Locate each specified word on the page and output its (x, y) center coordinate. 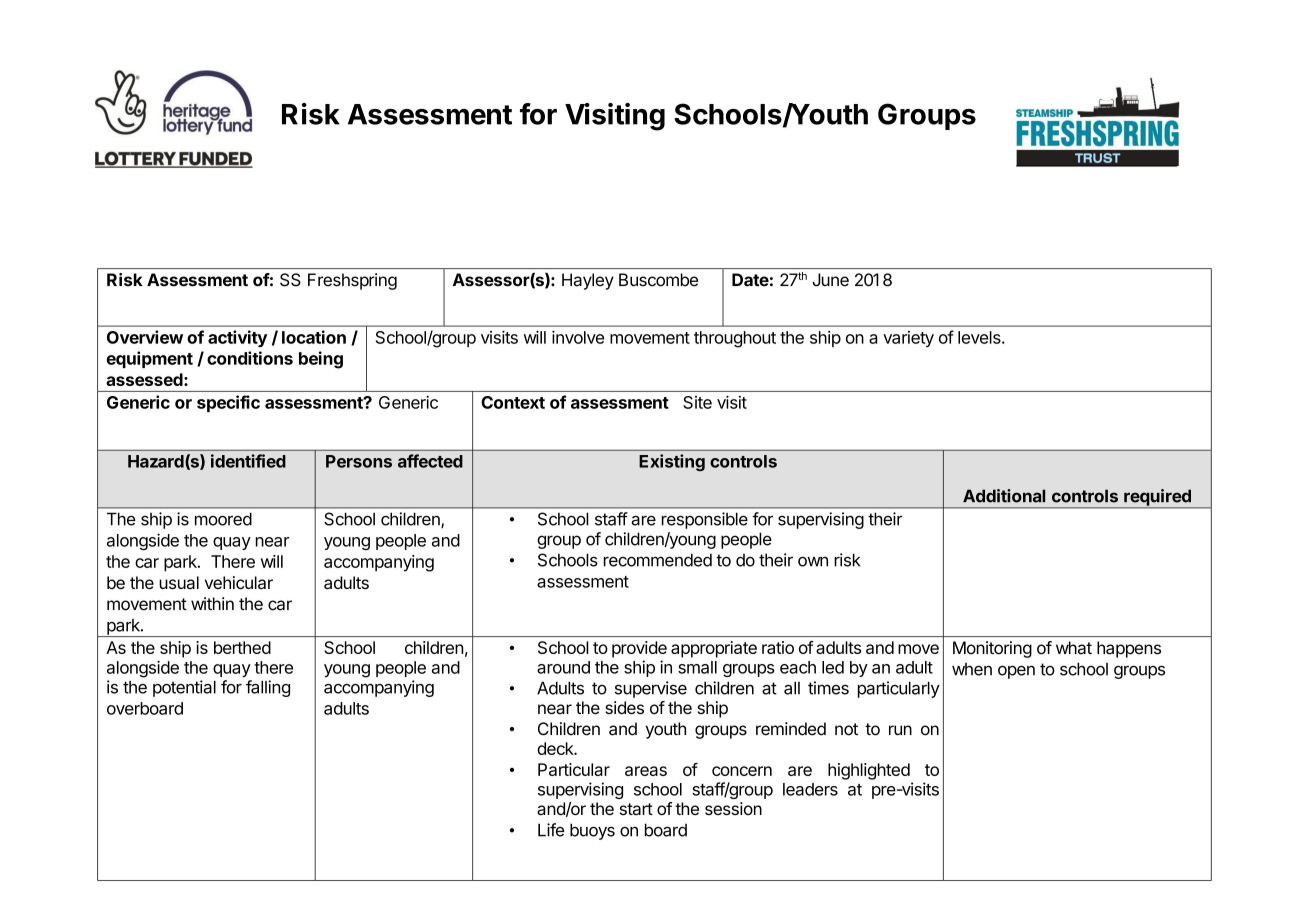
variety (908, 339)
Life (551, 830)
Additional (1004, 496)
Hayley (588, 281)
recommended (658, 560)
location (314, 337)
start (636, 809)
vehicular (239, 583)
